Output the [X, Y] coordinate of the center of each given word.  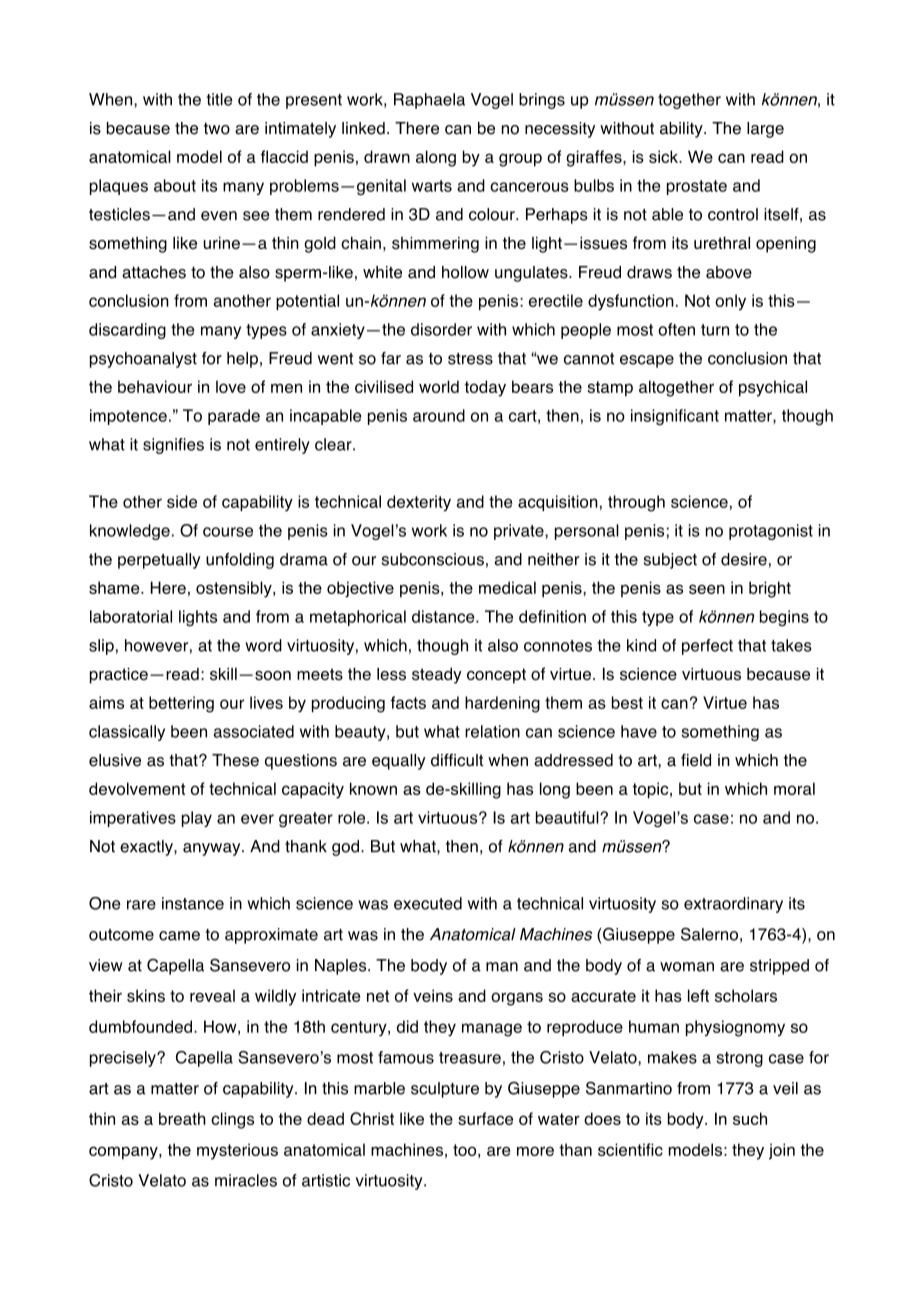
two [217, 128]
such [750, 1118]
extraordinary [733, 905]
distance [444, 616]
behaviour [155, 386]
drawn [387, 156]
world [439, 386]
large [765, 130]
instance [193, 903]
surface [485, 1118]
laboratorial [131, 616]
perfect [707, 647]
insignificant [675, 417]
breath [182, 1118]
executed [428, 903]
